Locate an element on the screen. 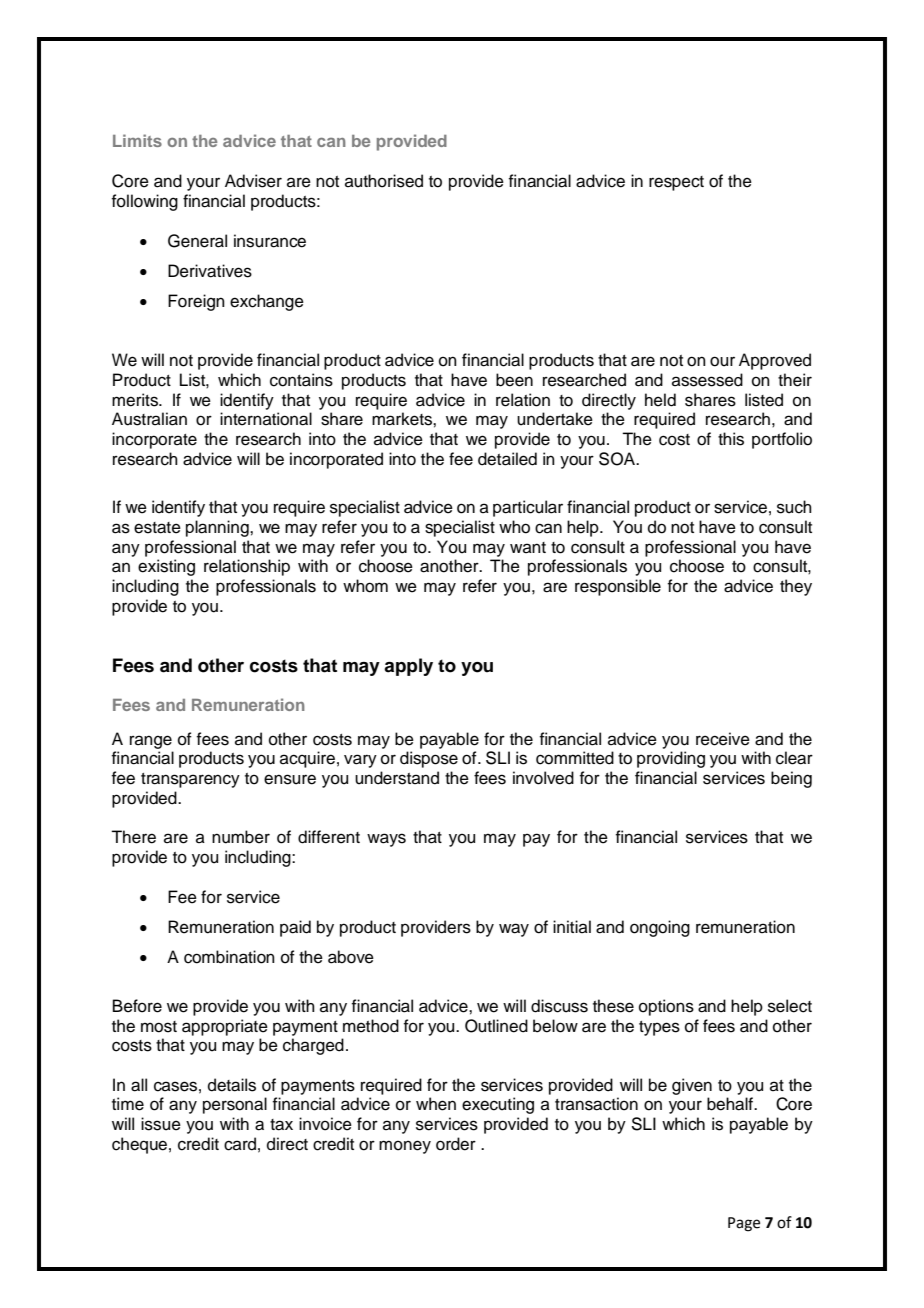  receive is located at coordinates (723, 739).
